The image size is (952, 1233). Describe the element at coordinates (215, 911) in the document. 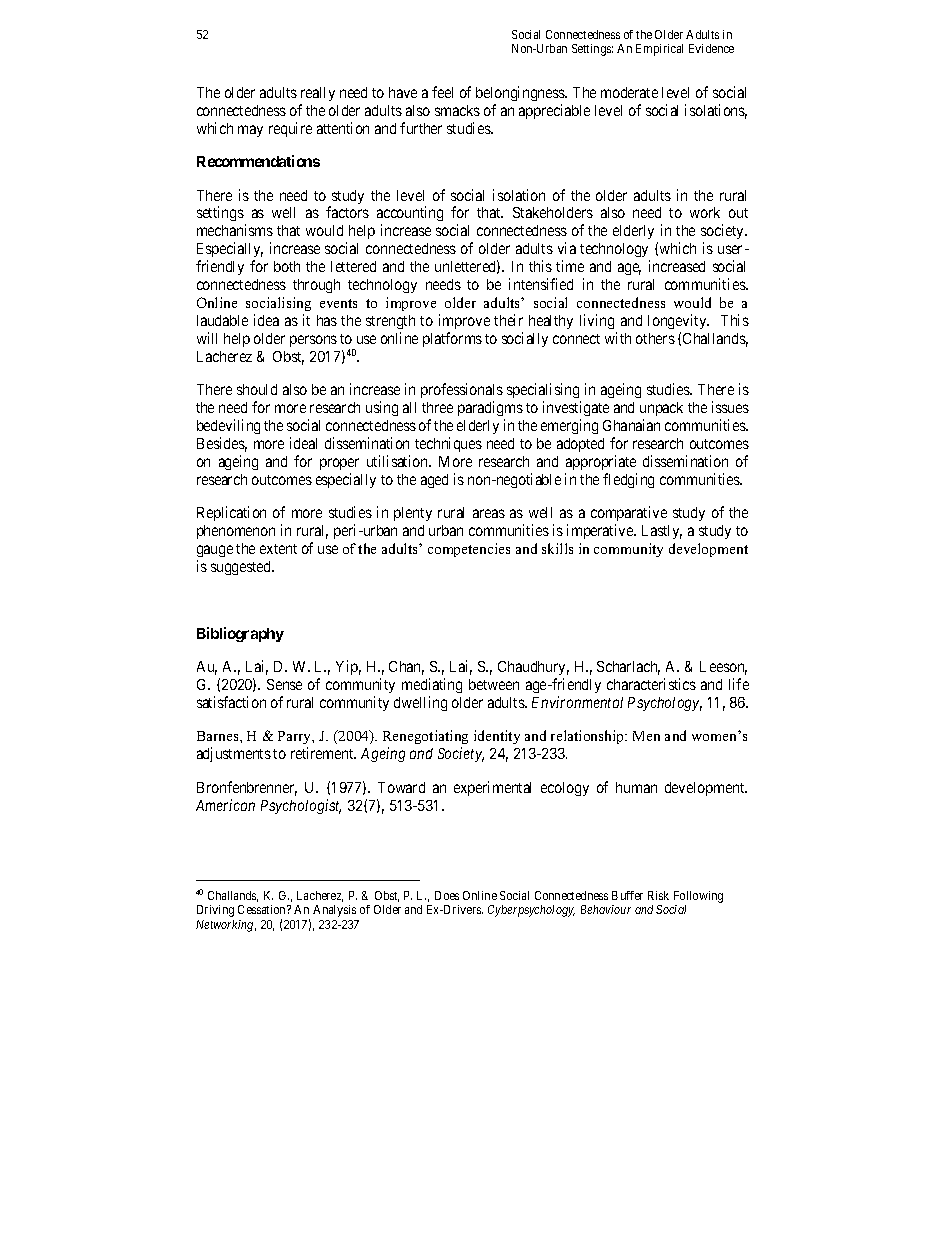

I see `Driving` at that location.
